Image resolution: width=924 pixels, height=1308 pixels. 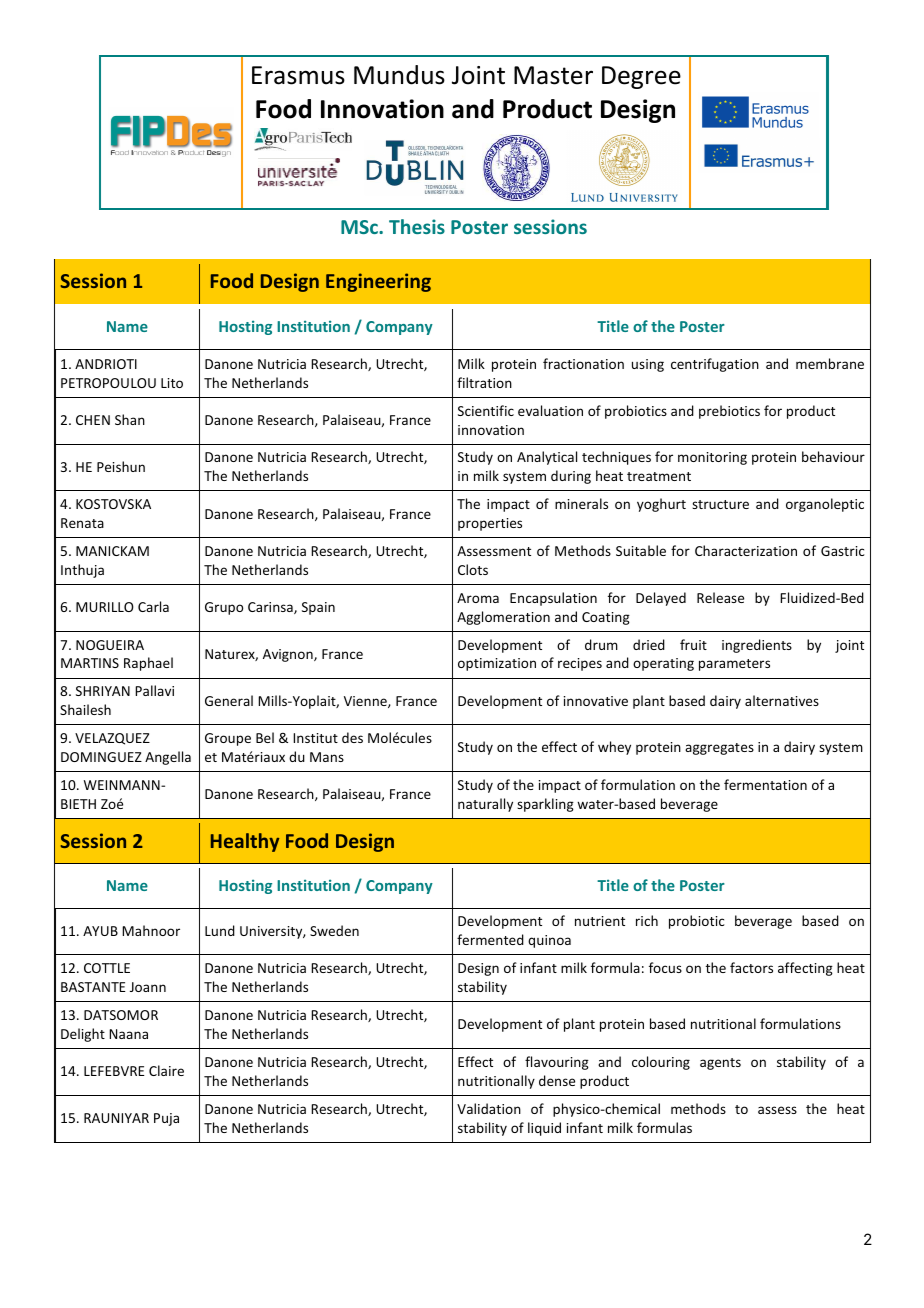 I want to click on Mundus, so click(x=399, y=75).
